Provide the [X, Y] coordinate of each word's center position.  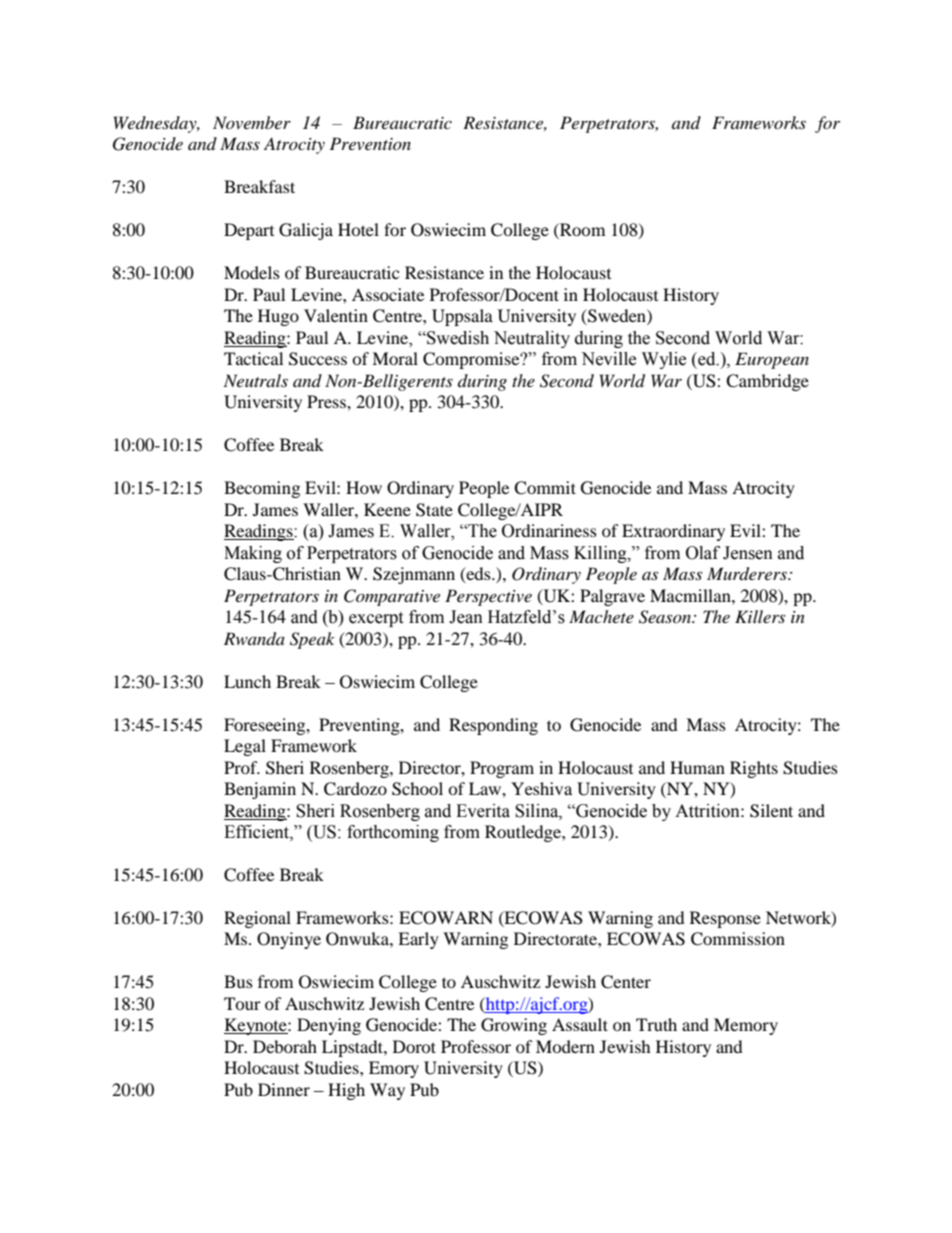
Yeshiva [541, 788]
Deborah [285, 1046]
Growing [514, 1026]
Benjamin [260, 790]
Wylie [664, 360]
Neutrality [532, 339]
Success [318, 359]
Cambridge [767, 382]
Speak [312, 640]
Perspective [488, 597]
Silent [771, 811]
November [252, 122]
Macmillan [691, 595]
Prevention [370, 143]
